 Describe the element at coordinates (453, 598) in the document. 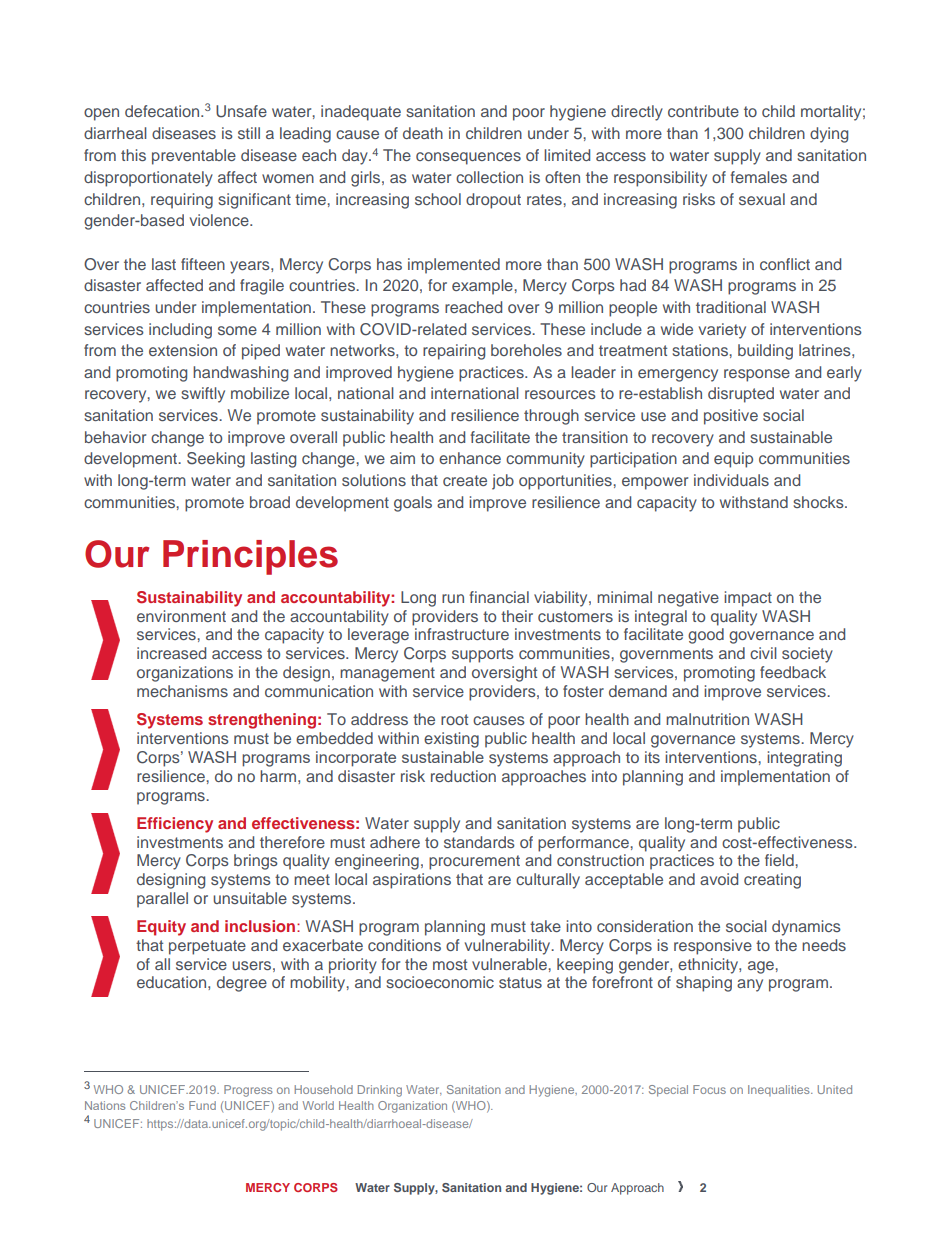

I see `run` at that location.
